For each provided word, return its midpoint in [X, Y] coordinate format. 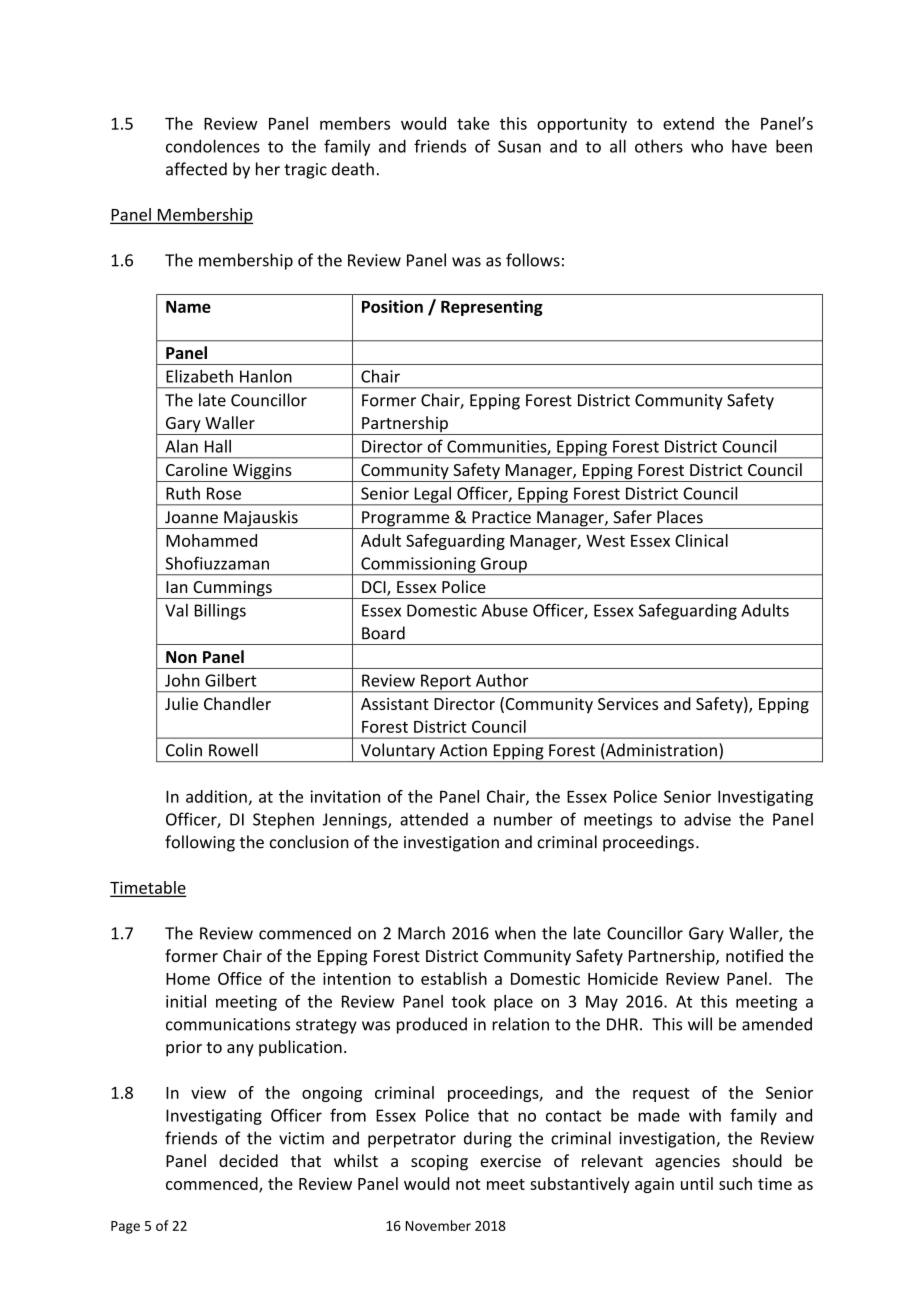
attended [434, 819]
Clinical [701, 540]
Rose [224, 493]
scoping [439, 1163]
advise [707, 819]
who [707, 146]
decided [248, 1160]
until [697, 1183]
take [473, 123]
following [200, 843]
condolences [213, 146]
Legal [432, 495]
